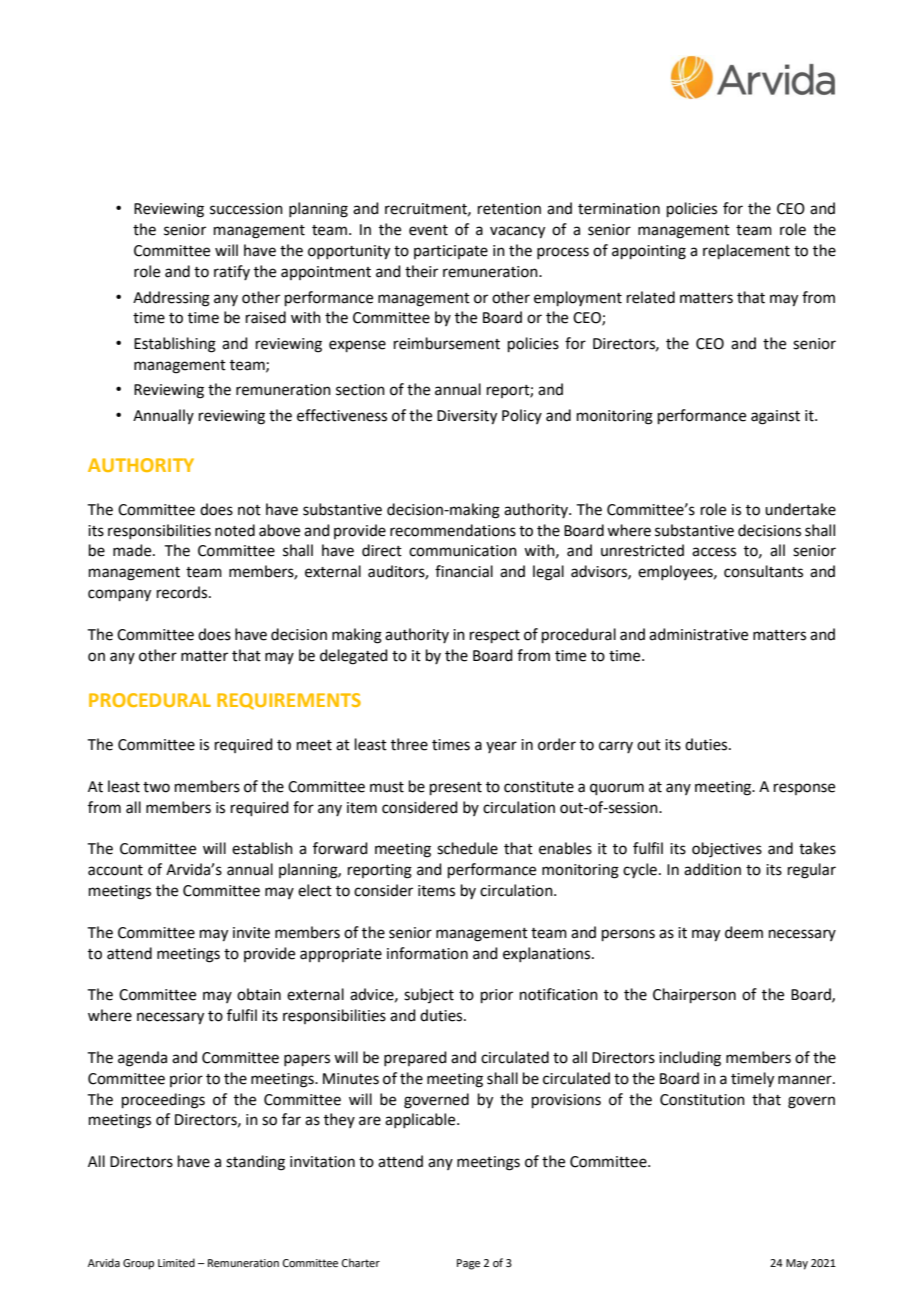  Describe the element at coordinates (183, 592) in the screenshot. I see `records` at that location.
